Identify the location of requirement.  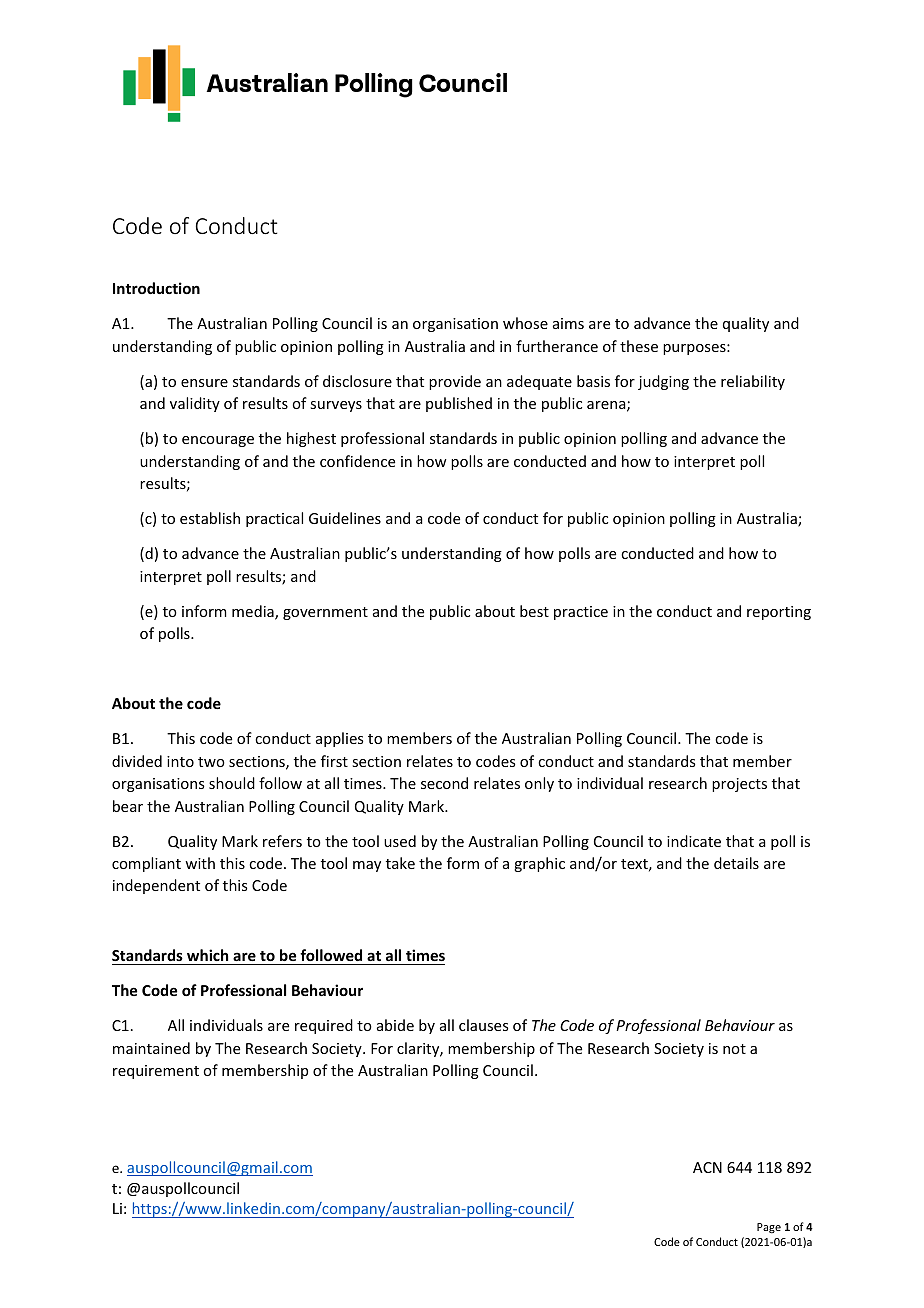
(156, 1072).
